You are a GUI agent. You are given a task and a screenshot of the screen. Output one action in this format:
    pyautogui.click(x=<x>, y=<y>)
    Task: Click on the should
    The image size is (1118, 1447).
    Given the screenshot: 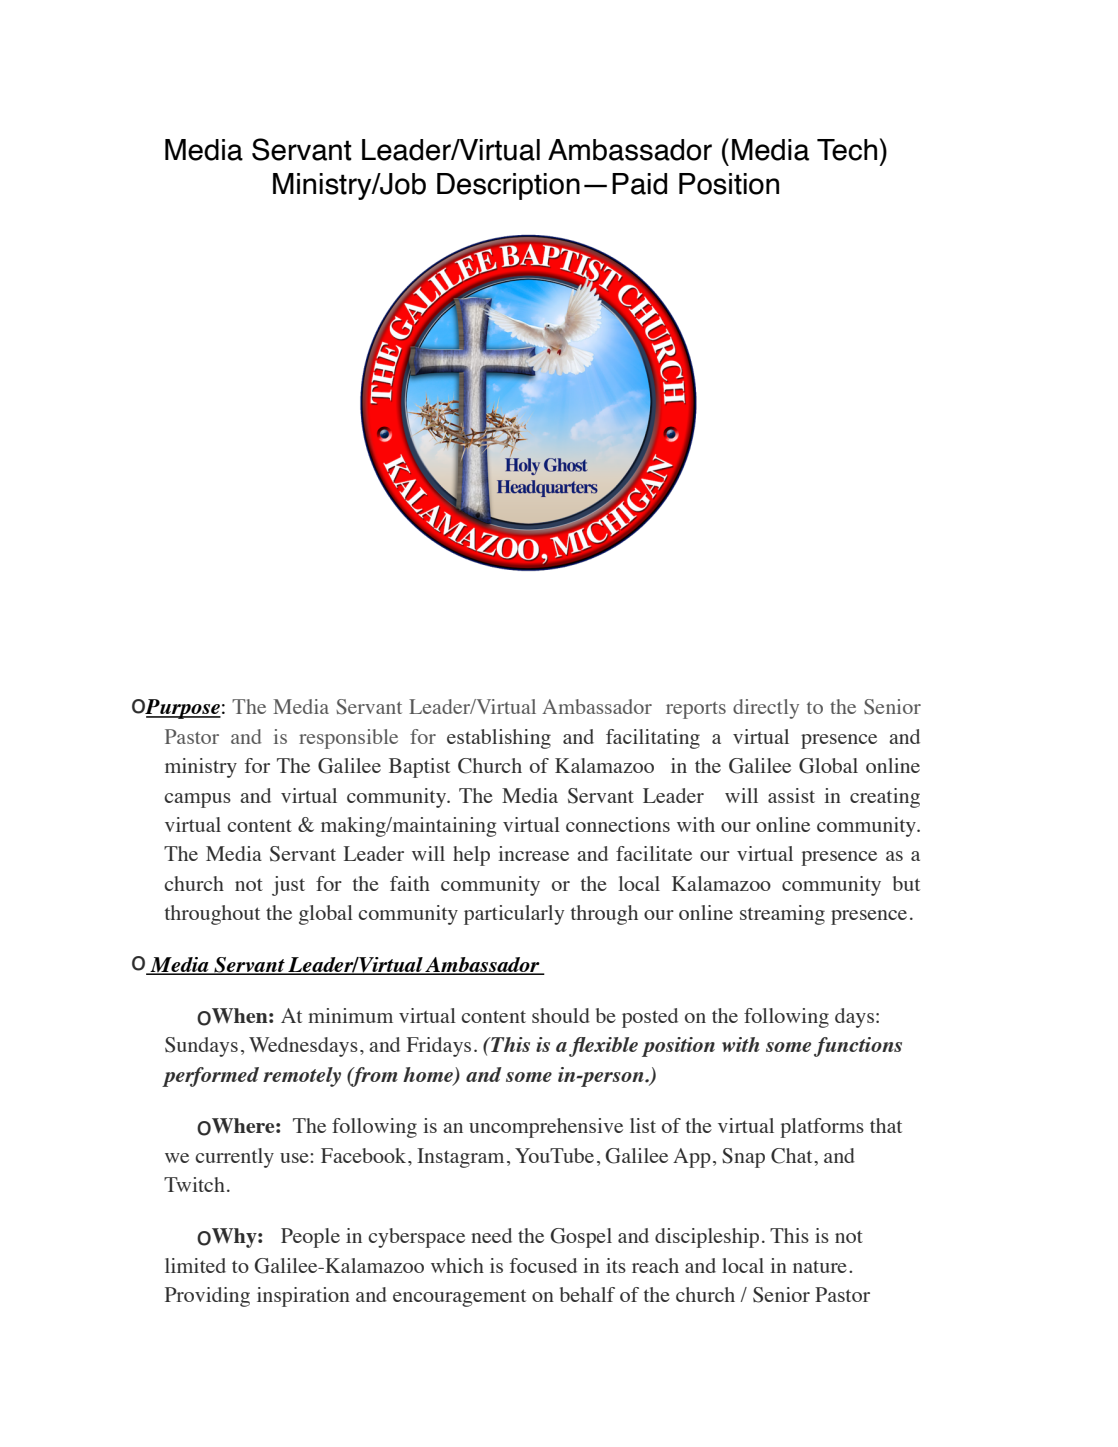 What is the action you would take?
    pyautogui.click(x=561, y=1015)
